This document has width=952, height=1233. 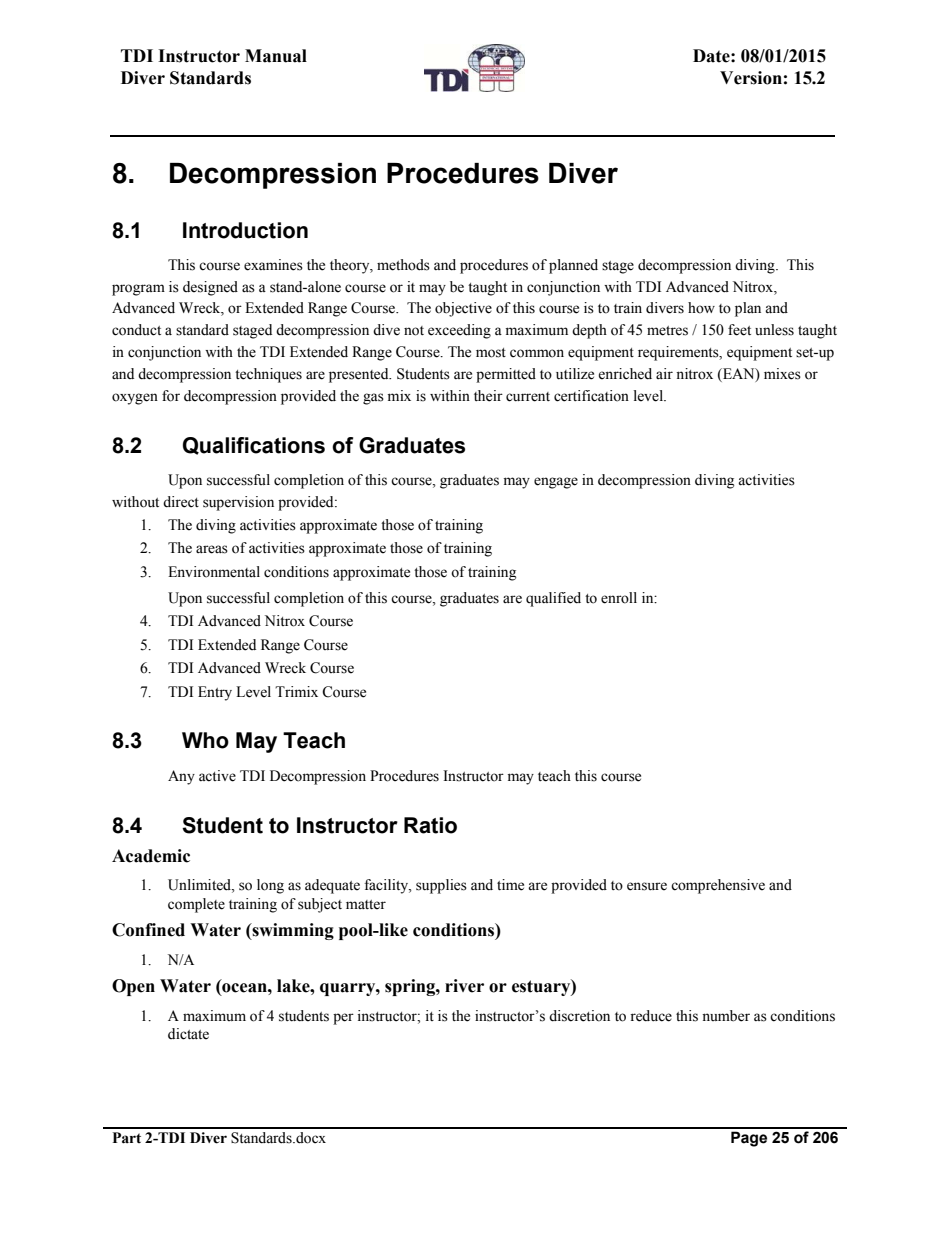 What do you see at coordinates (464, 986) in the document?
I see `river` at bounding box center [464, 986].
